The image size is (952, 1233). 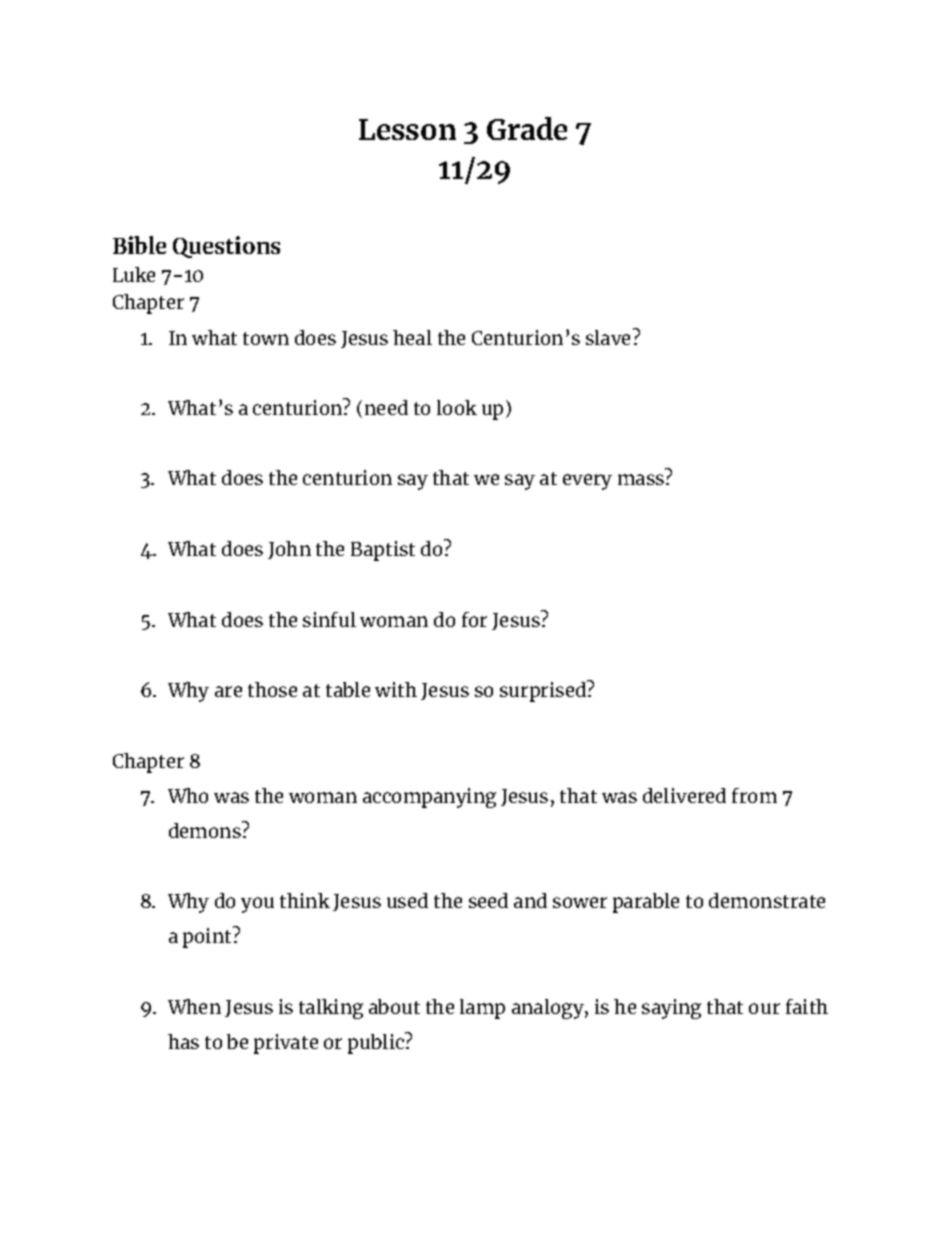 What do you see at coordinates (194, 1006) in the image?
I see `When` at bounding box center [194, 1006].
